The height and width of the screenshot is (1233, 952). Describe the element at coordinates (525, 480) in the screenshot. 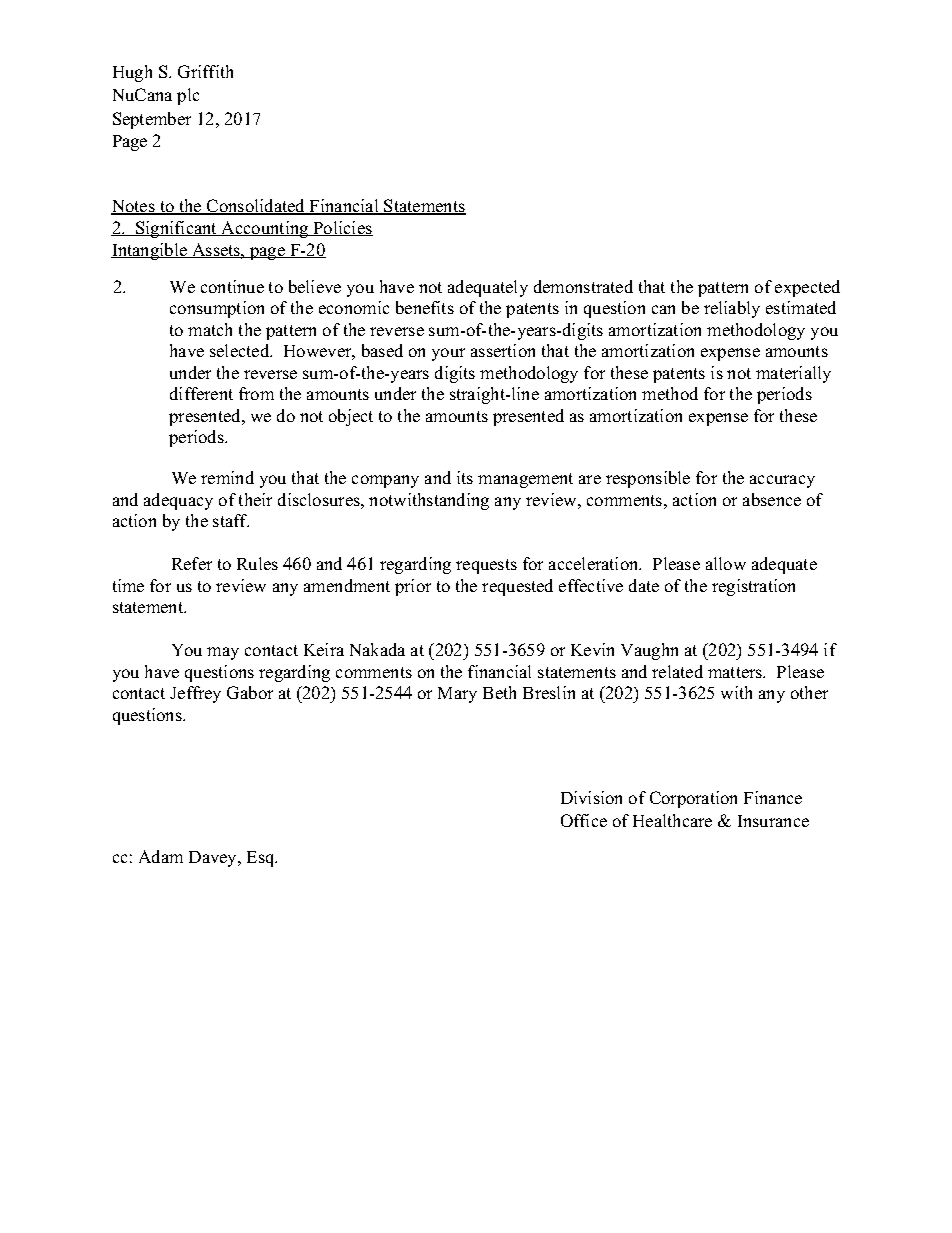

I see `management` at that location.
